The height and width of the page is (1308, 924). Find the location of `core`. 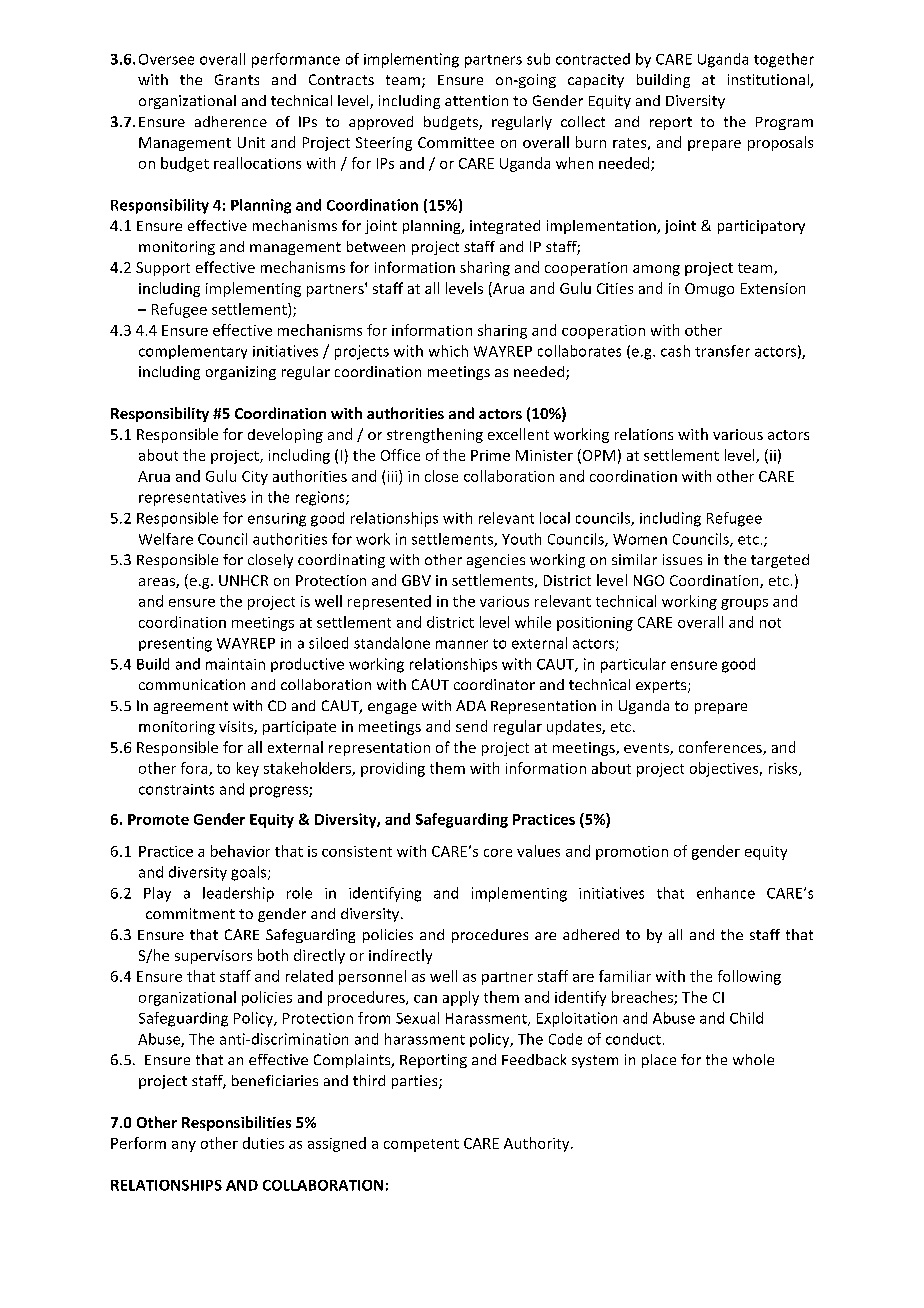

core is located at coordinates (498, 853).
